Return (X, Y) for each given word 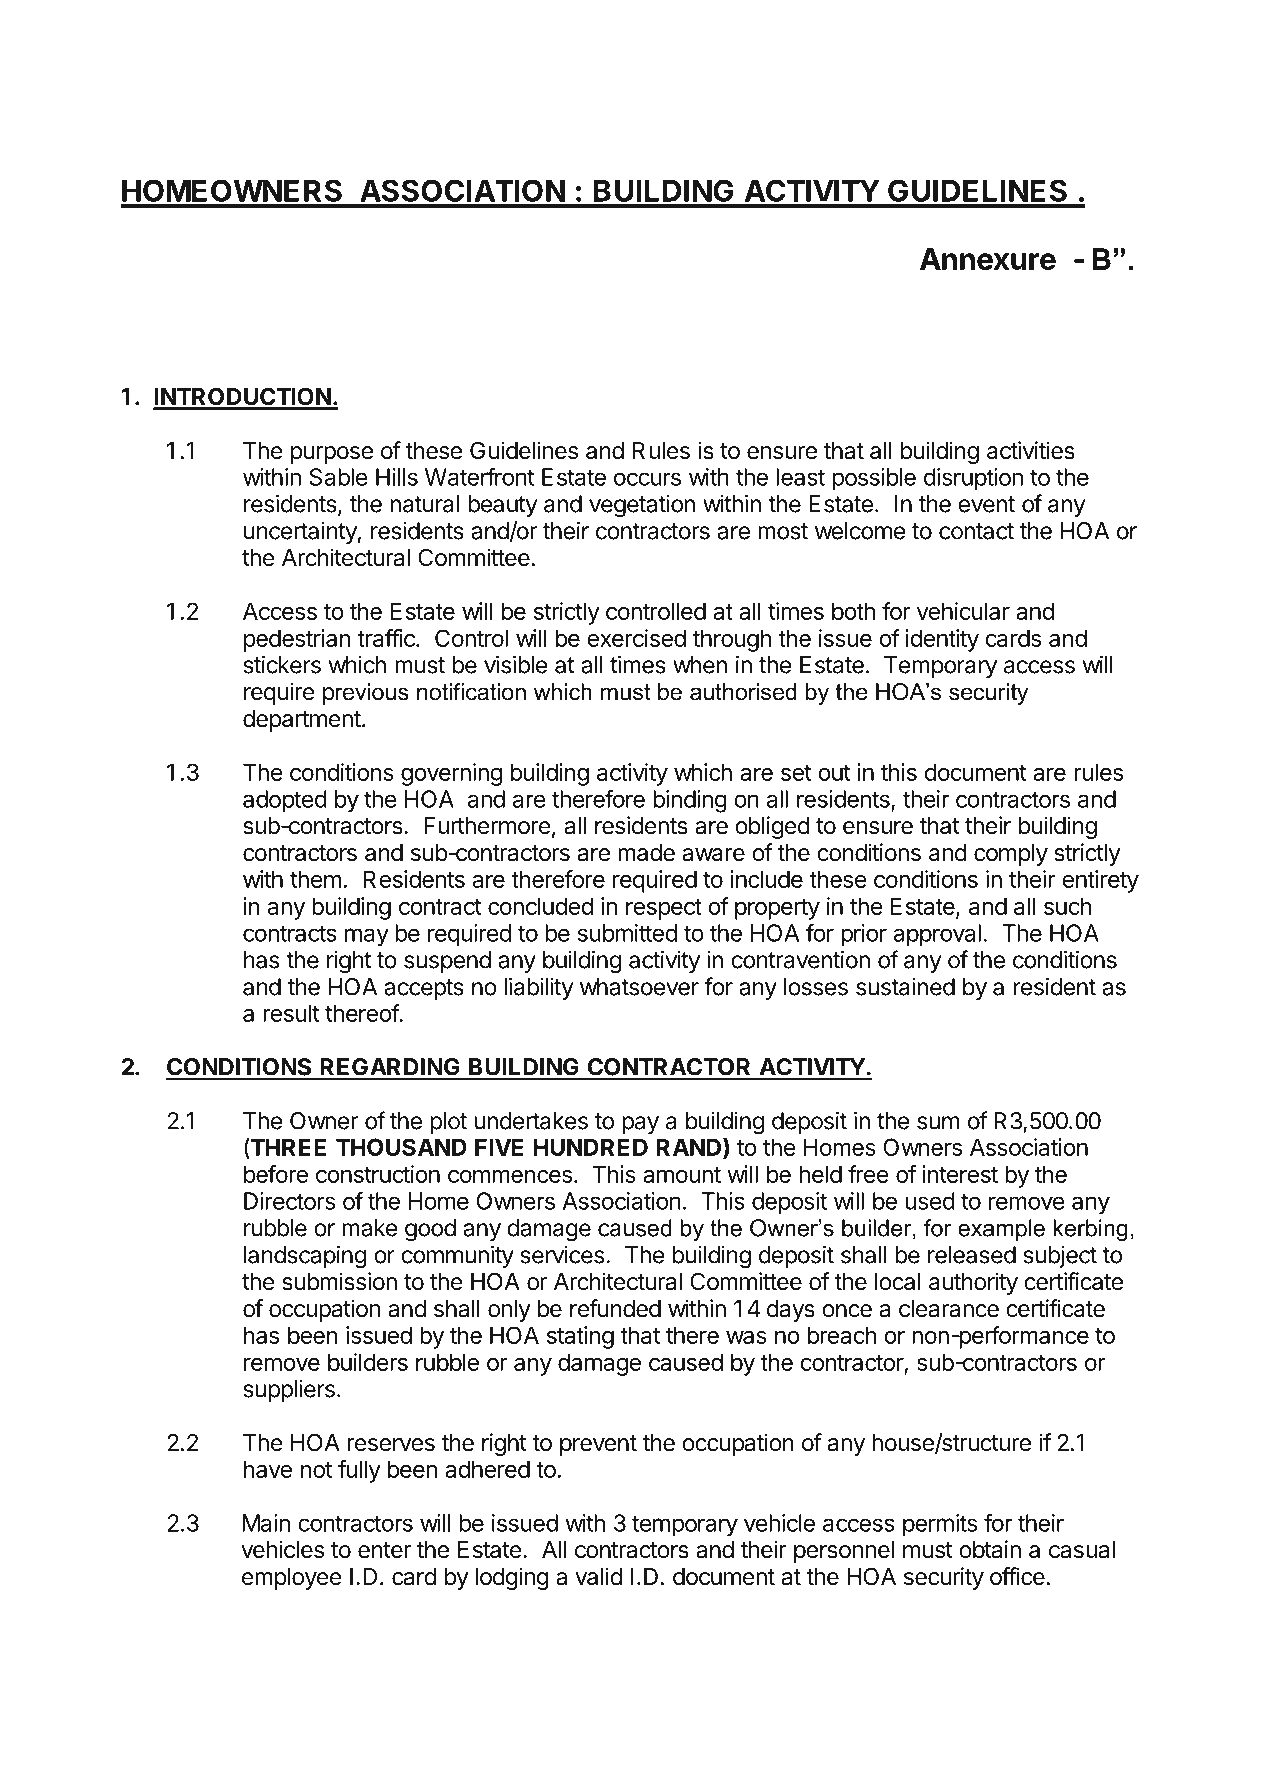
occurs (647, 479)
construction (378, 1174)
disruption (973, 479)
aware (713, 855)
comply (1011, 855)
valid (598, 1576)
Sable (338, 477)
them (316, 879)
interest (960, 1174)
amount (682, 1175)
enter (385, 1550)
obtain (990, 1549)
